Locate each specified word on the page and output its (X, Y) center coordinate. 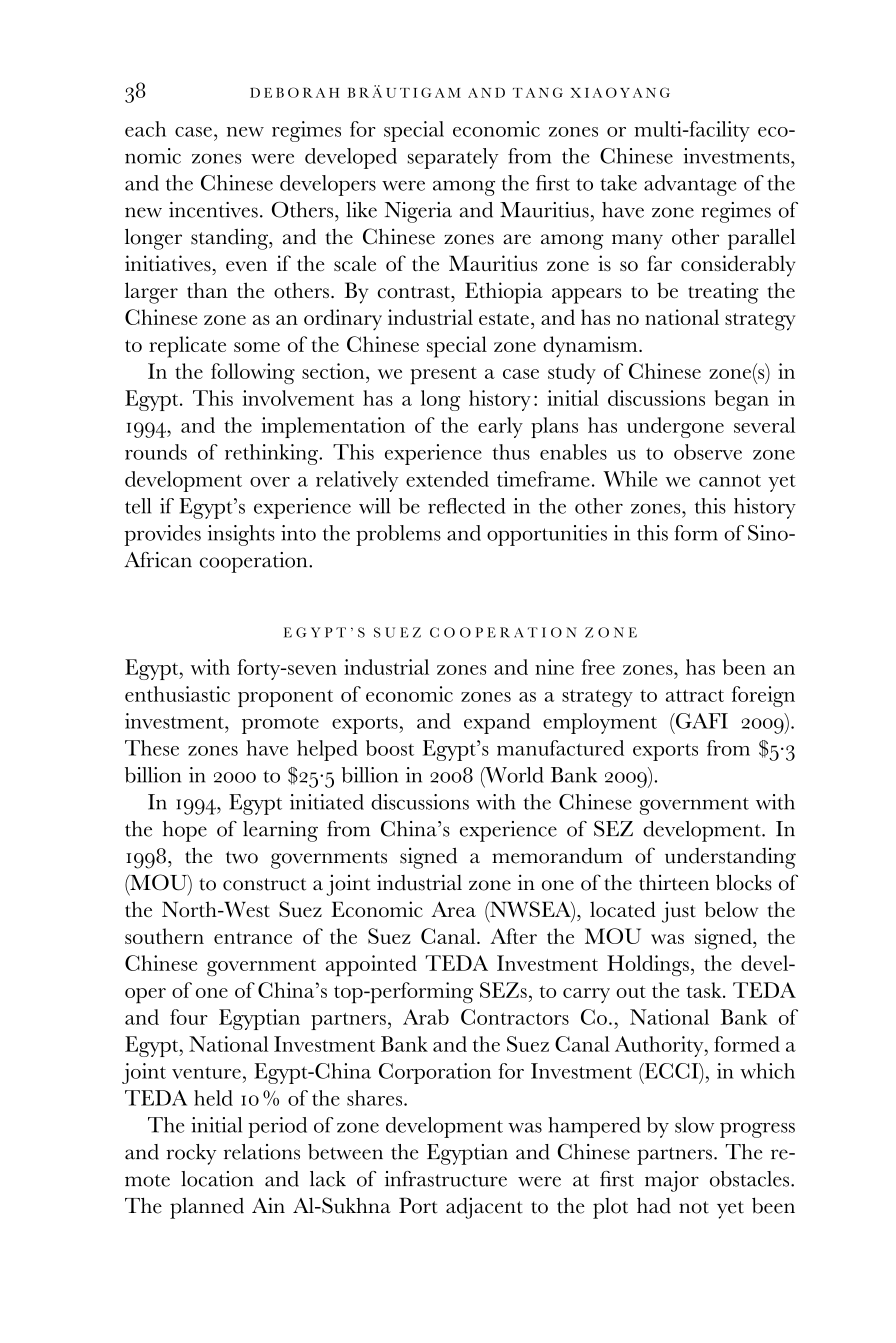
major (672, 1181)
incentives (213, 210)
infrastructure (446, 1179)
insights (241, 535)
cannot (730, 480)
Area (453, 909)
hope (185, 831)
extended (447, 479)
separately (453, 158)
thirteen (674, 882)
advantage (690, 185)
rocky (191, 1154)
